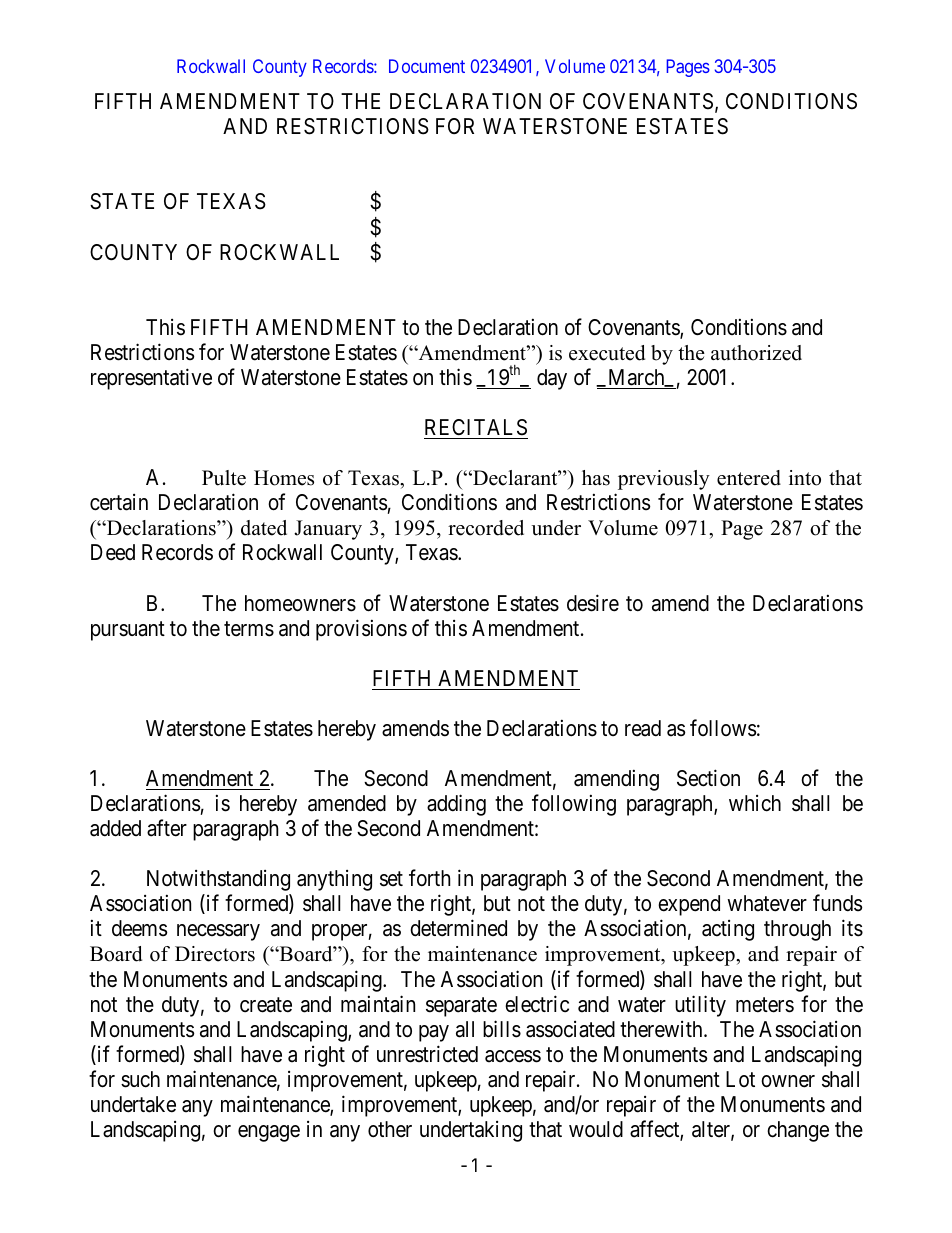  Describe the element at coordinates (756, 353) in the screenshot. I see `authorized` at that location.
